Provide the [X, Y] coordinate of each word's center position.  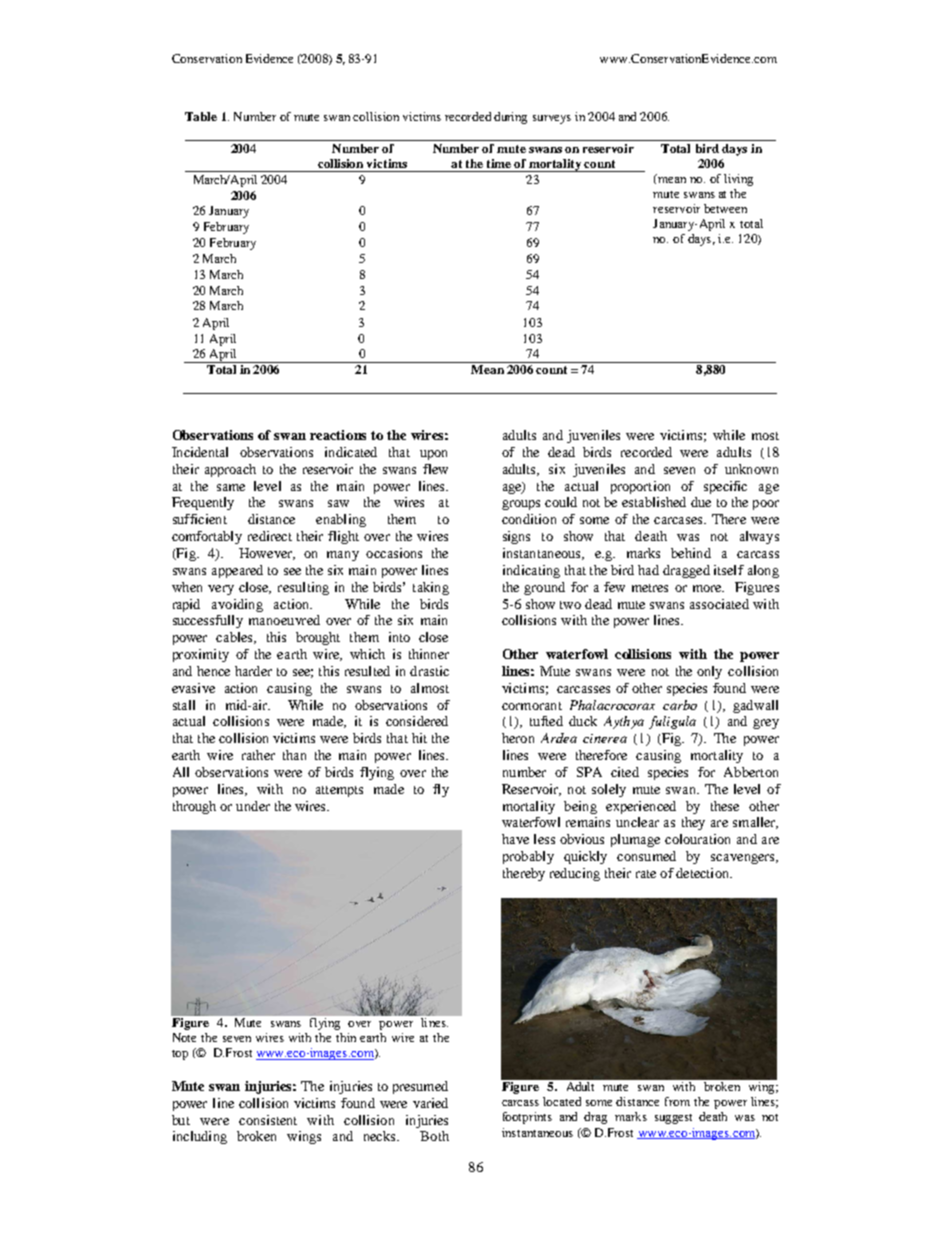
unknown [751, 469]
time [499, 163]
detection [704, 873]
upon [433, 455]
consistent [268, 1120]
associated [719, 604]
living [738, 180]
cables [235, 638]
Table [201, 116]
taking [431, 588]
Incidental [200, 452]
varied [430, 1103]
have [515, 839]
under [253, 806]
